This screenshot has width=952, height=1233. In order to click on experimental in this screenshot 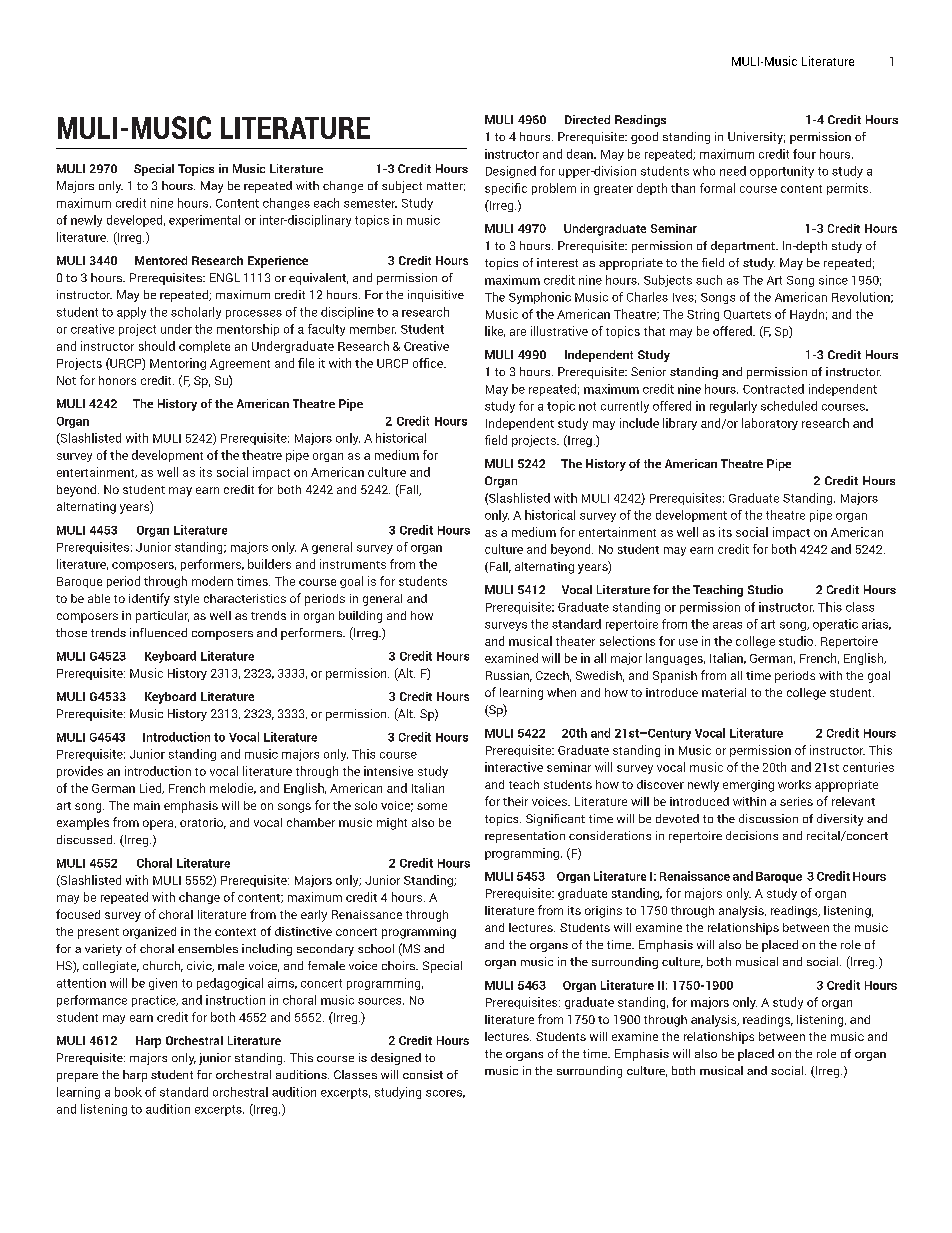, I will do `click(204, 221)`.
